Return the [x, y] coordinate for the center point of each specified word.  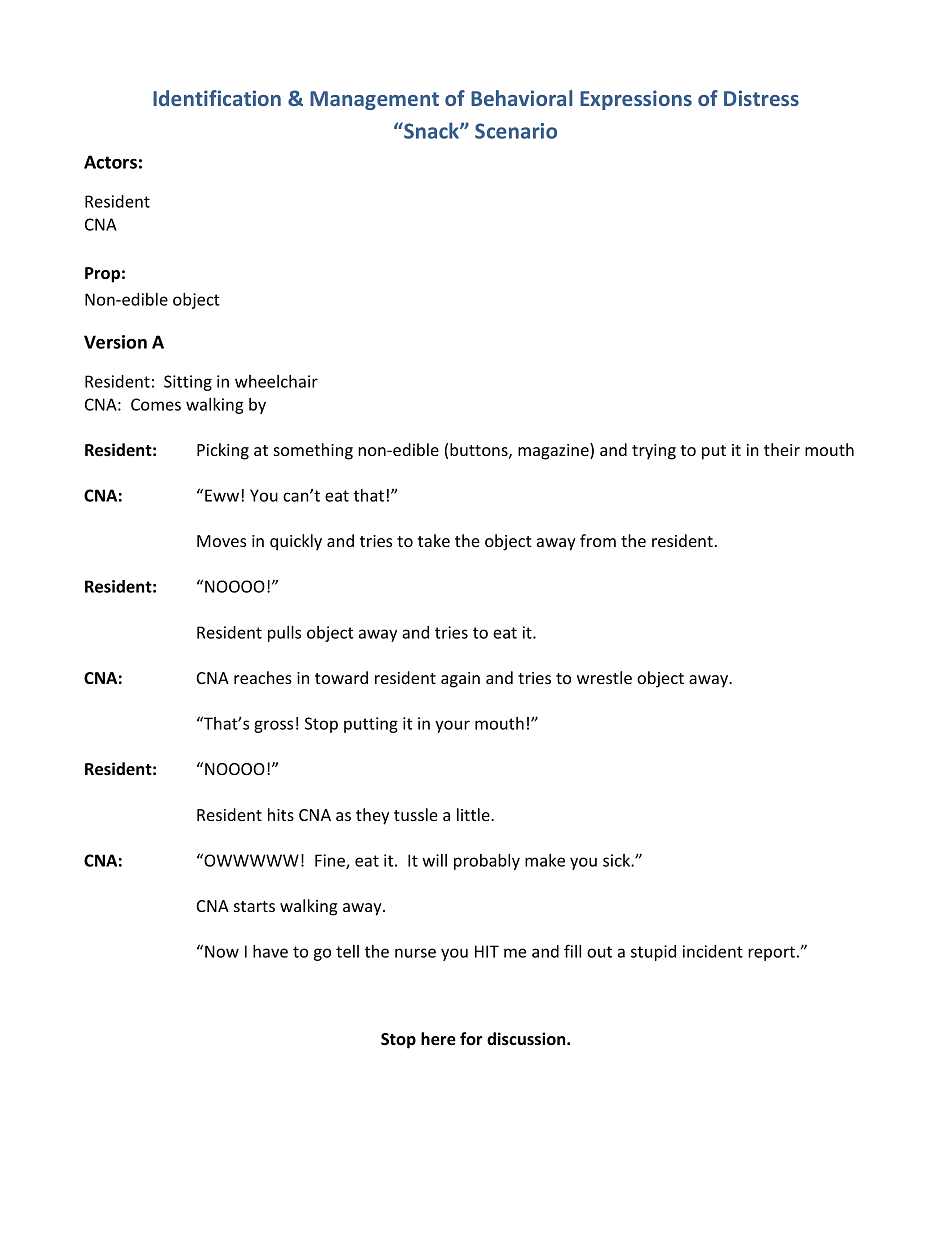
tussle [416, 814]
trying [654, 452]
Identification [217, 98]
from [598, 540]
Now [222, 951]
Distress [761, 98]
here [438, 1039]
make [545, 860]
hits [281, 814]
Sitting [188, 383]
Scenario [516, 131]
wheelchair [276, 381]
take [434, 540]
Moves [221, 541]
